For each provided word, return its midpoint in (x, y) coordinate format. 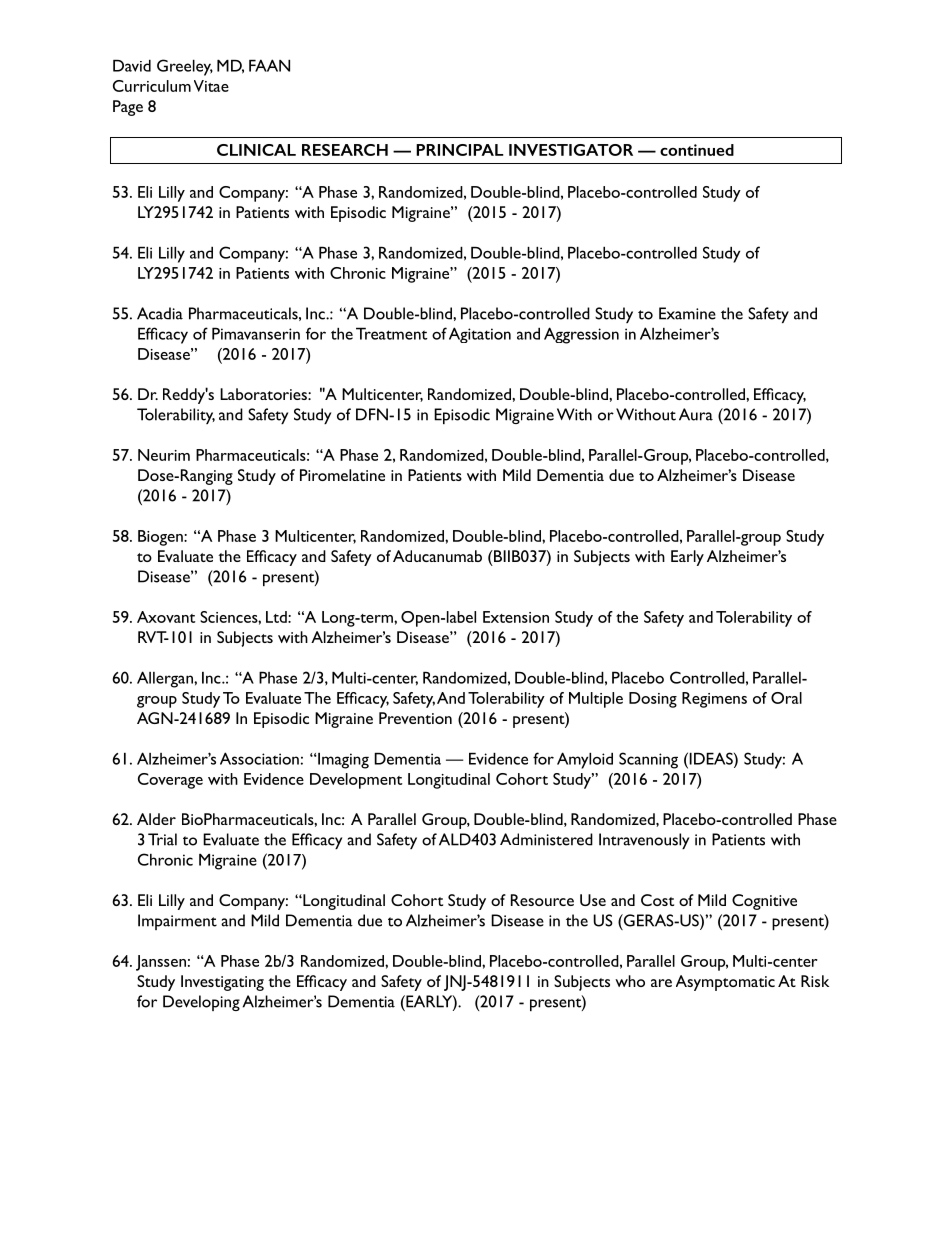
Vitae (211, 86)
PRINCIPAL (460, 150)
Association (259, 758)
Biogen (161, 538)
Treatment (391, 333)
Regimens (714, 700)
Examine (687, 313)
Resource (542, 900)
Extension (516, 617)
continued (697, 150)
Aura (696, 414)
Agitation (480, 335)
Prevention (415, 718)
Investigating (222, 983)
